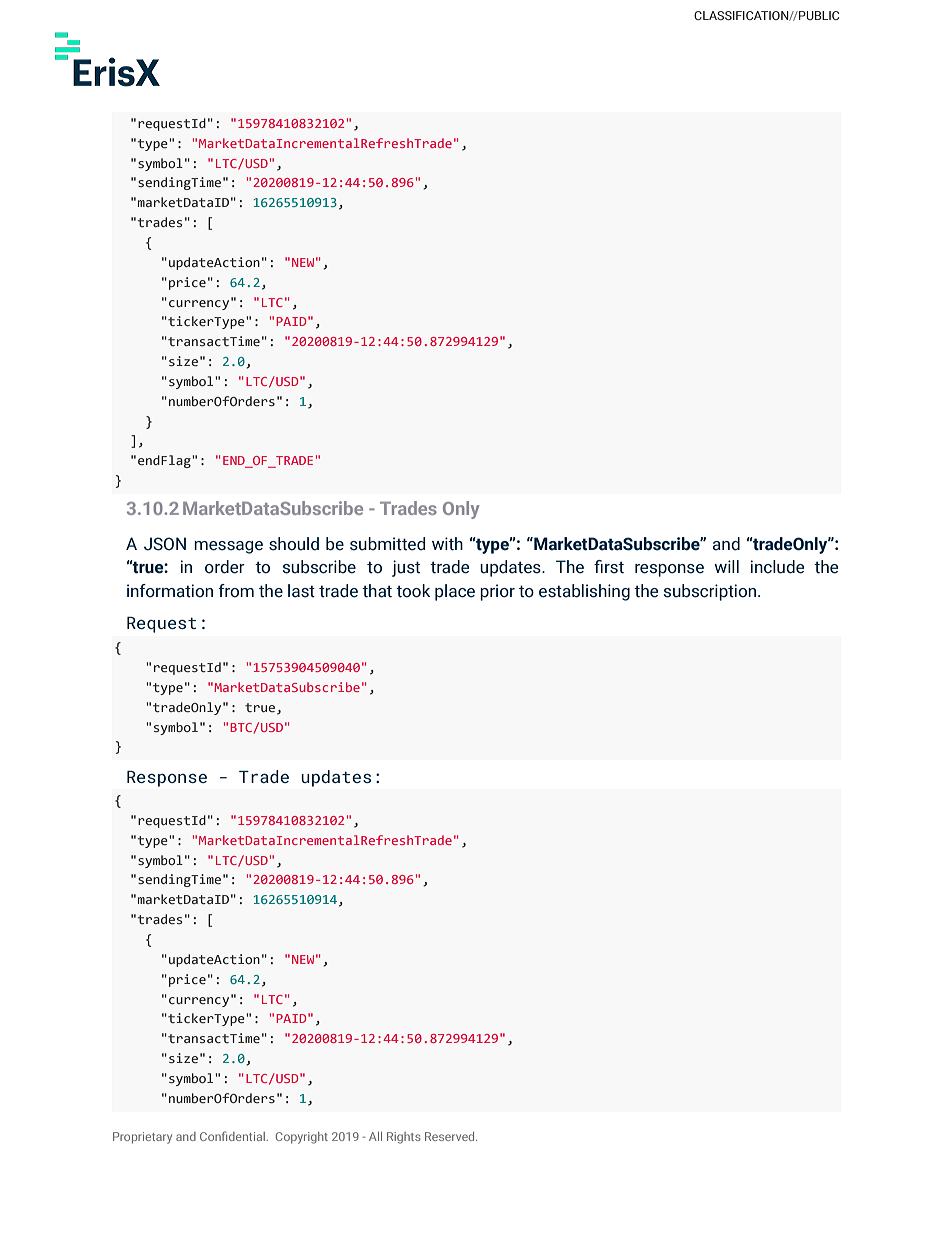 This page has height=1233, width=952. Describe the element at coordinates (228, 547) in the page. I see `message` at that location.
